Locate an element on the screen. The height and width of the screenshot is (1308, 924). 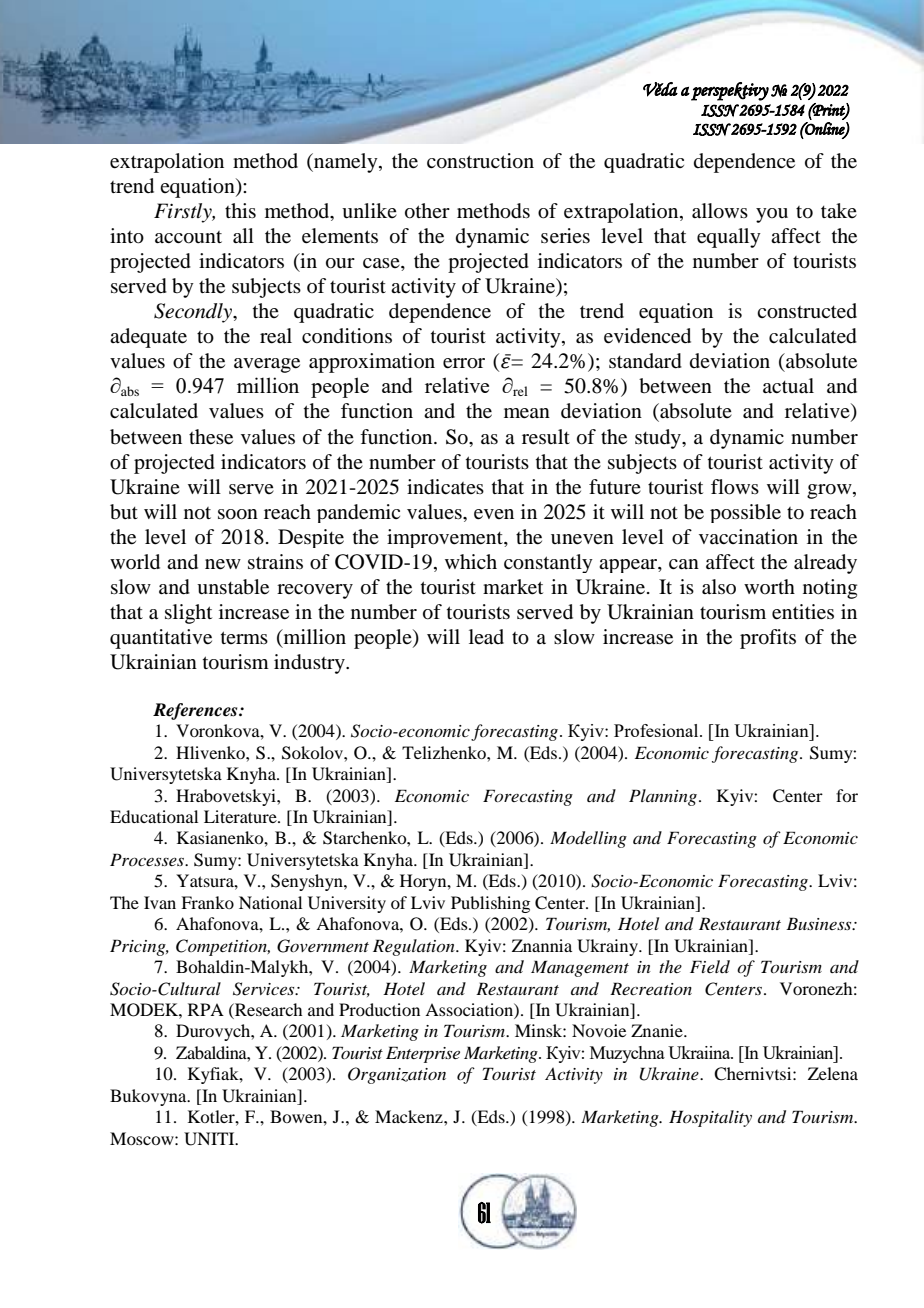
you is located at coordinates (772, 215).
